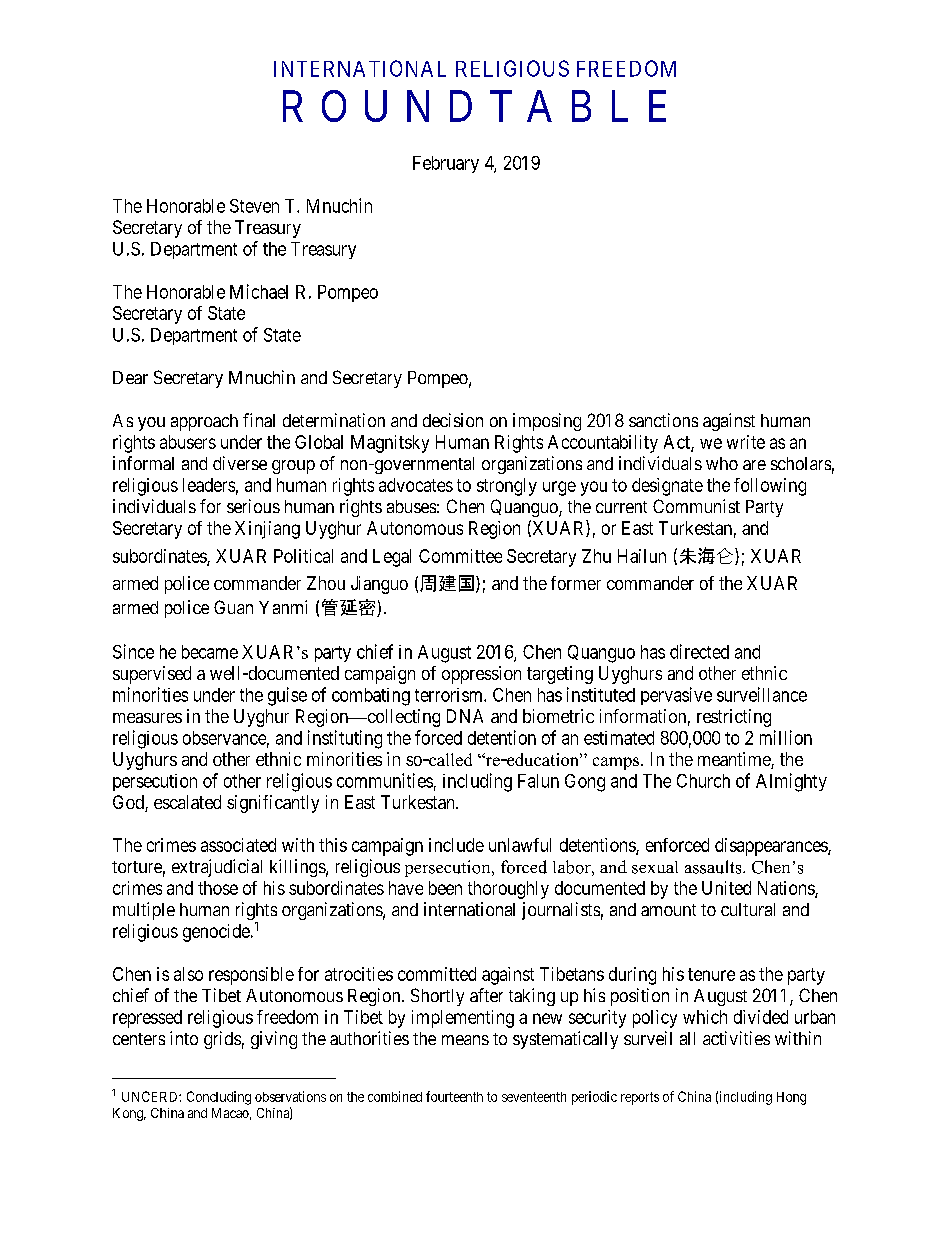  What do you see at coordinates (209, 485) in the screenshot?
I see `leaders` at bounding box center [209, 485].
